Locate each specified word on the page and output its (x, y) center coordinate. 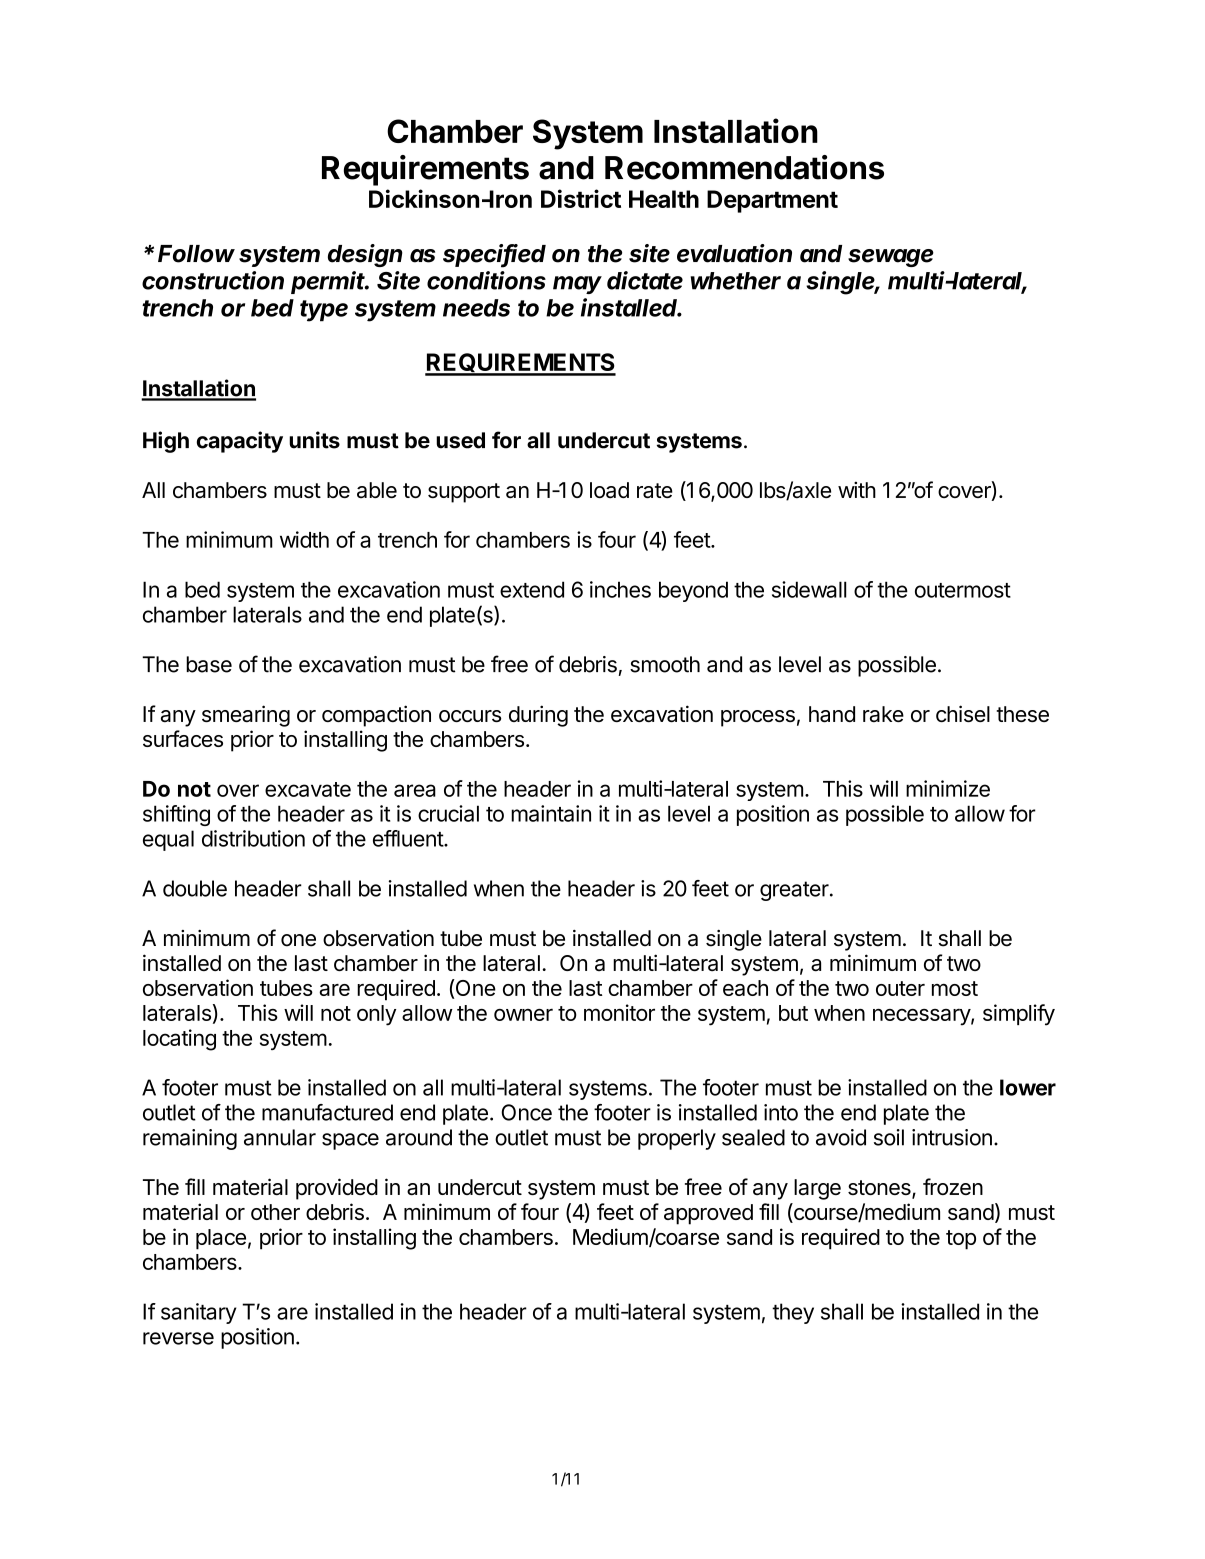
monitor (619, 1012)
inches (620, 589)
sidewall (809, 589)
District (581, 198)
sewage (891, 258)
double (195, 888)
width (304, 539)
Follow (196, 254)
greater (795, 891)
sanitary (198, 1313)
